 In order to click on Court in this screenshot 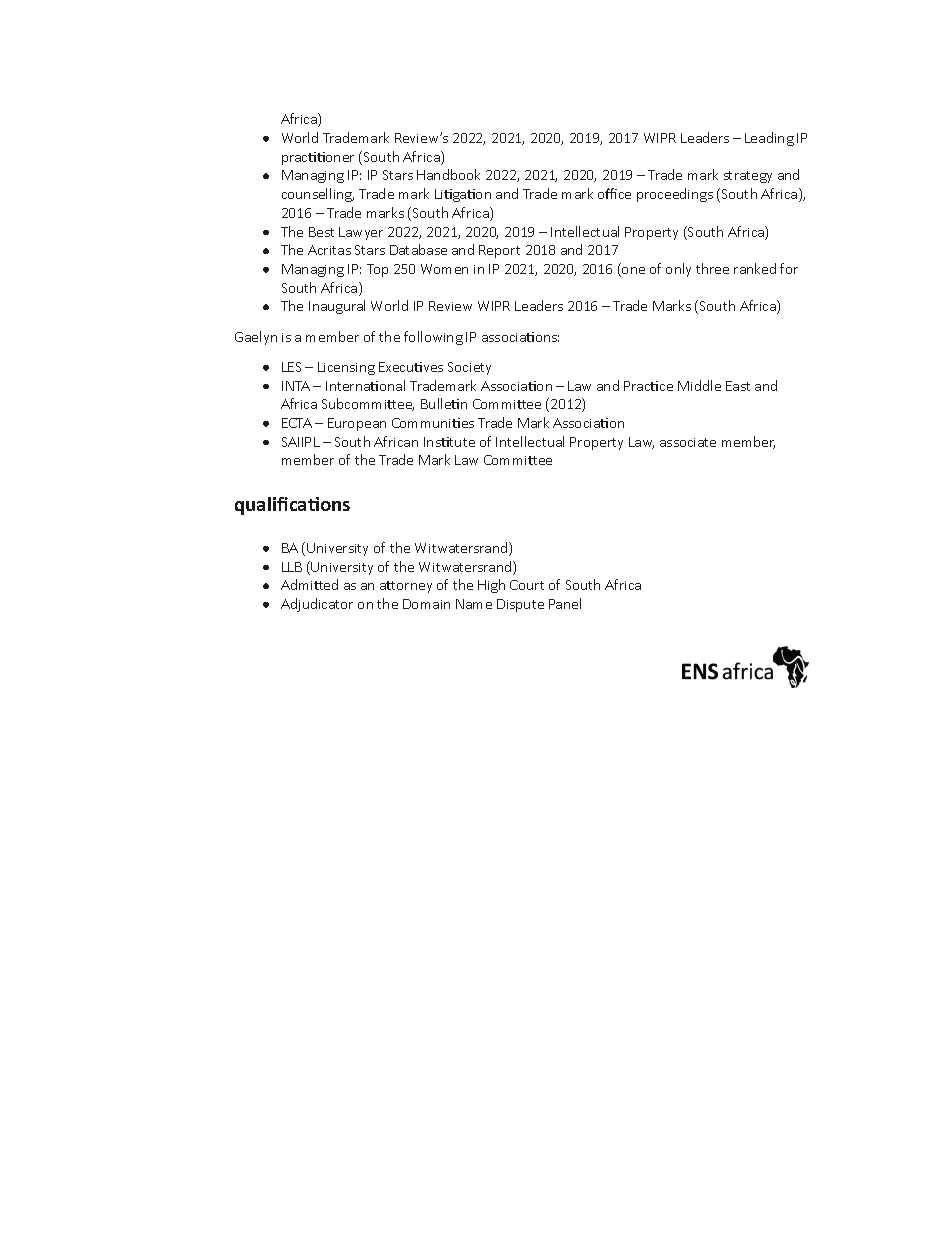, I will do `click(527, 585)`.
